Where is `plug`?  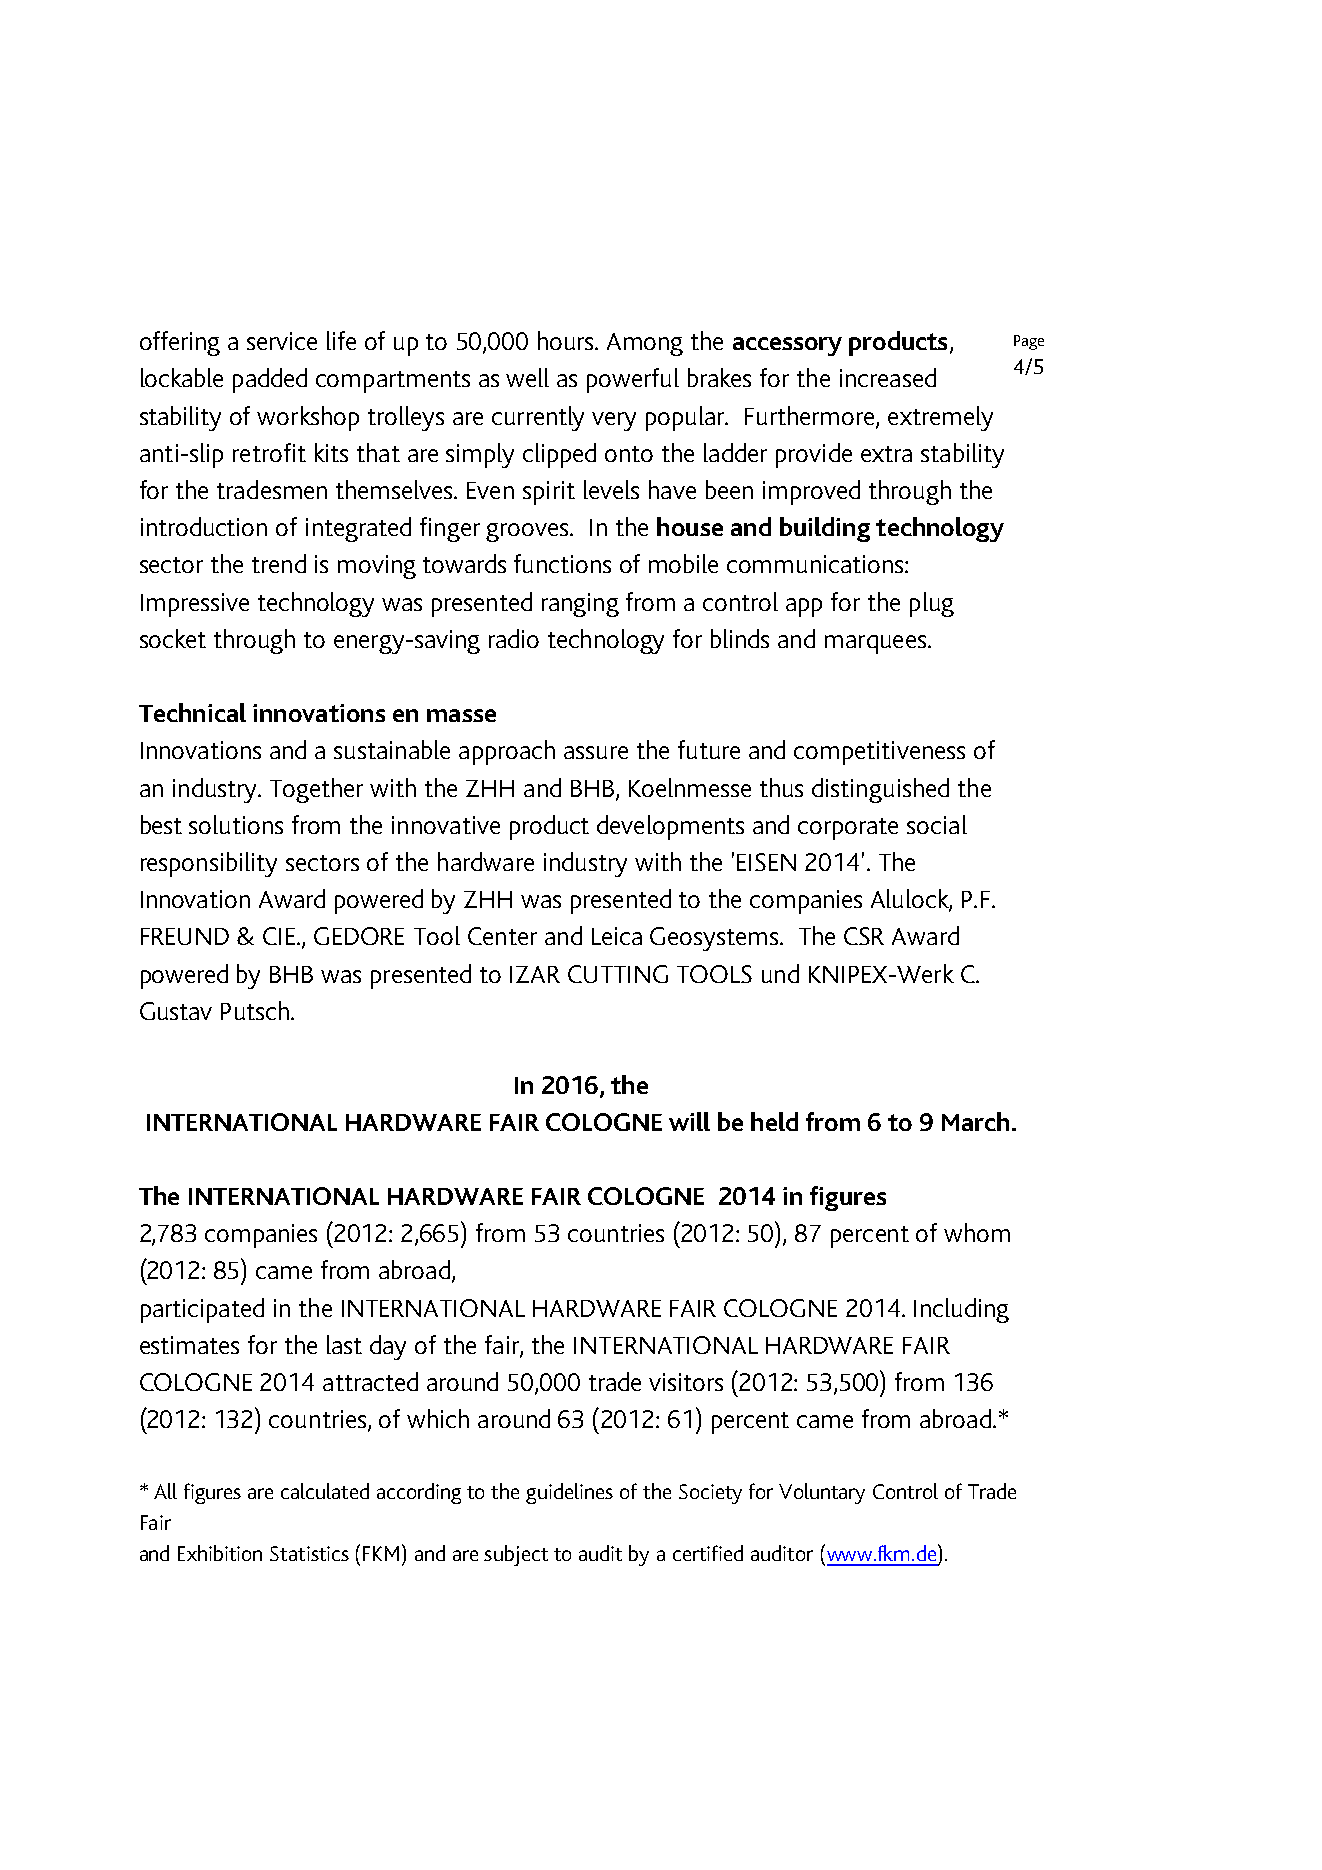 plug is located at coordinates (932, 604).
